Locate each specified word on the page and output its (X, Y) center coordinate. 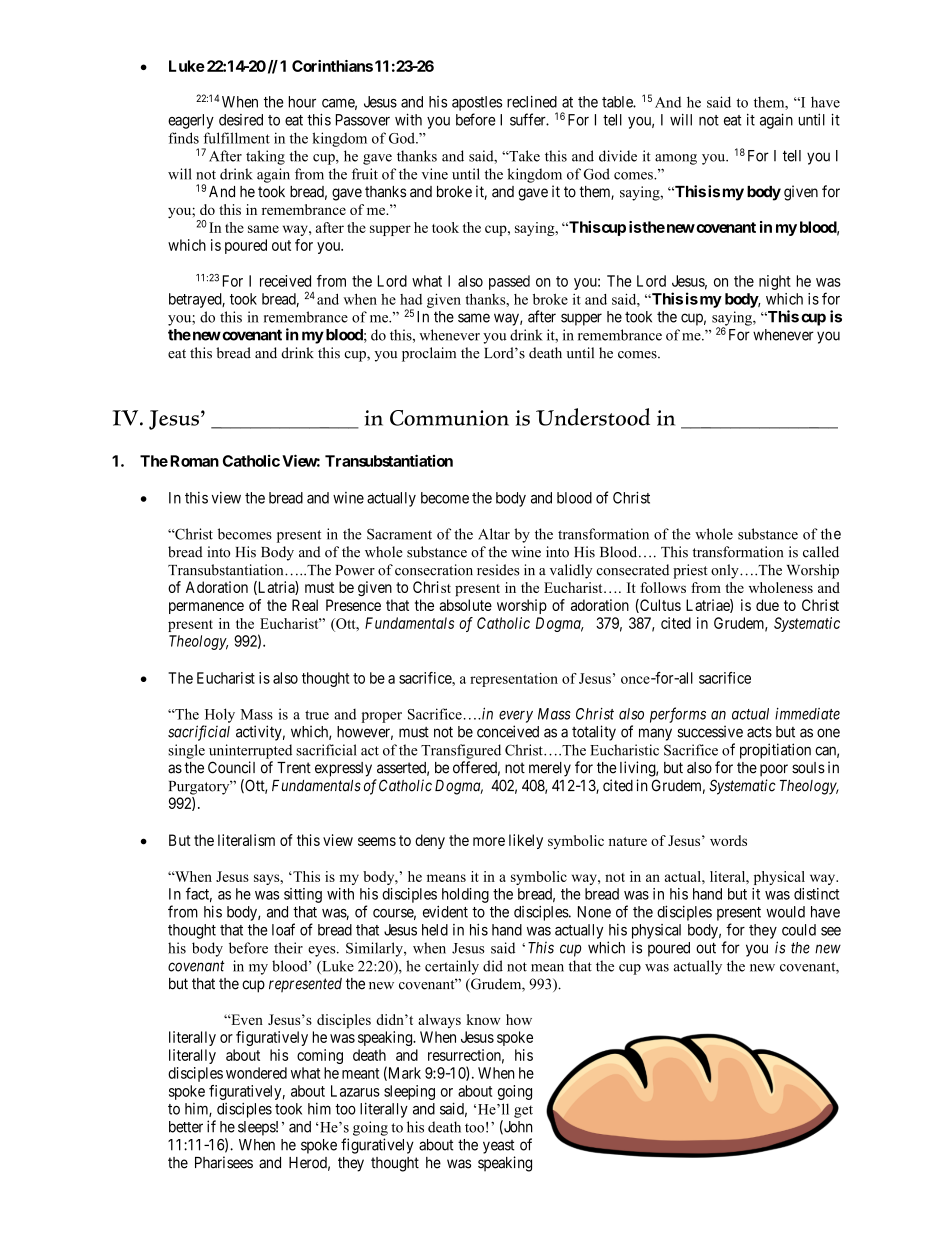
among (676, 159)
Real (305, 605)
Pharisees (224, 1162)
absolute (465, 605)
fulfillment (236, 138)
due (767, 605)
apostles (477, 103)
